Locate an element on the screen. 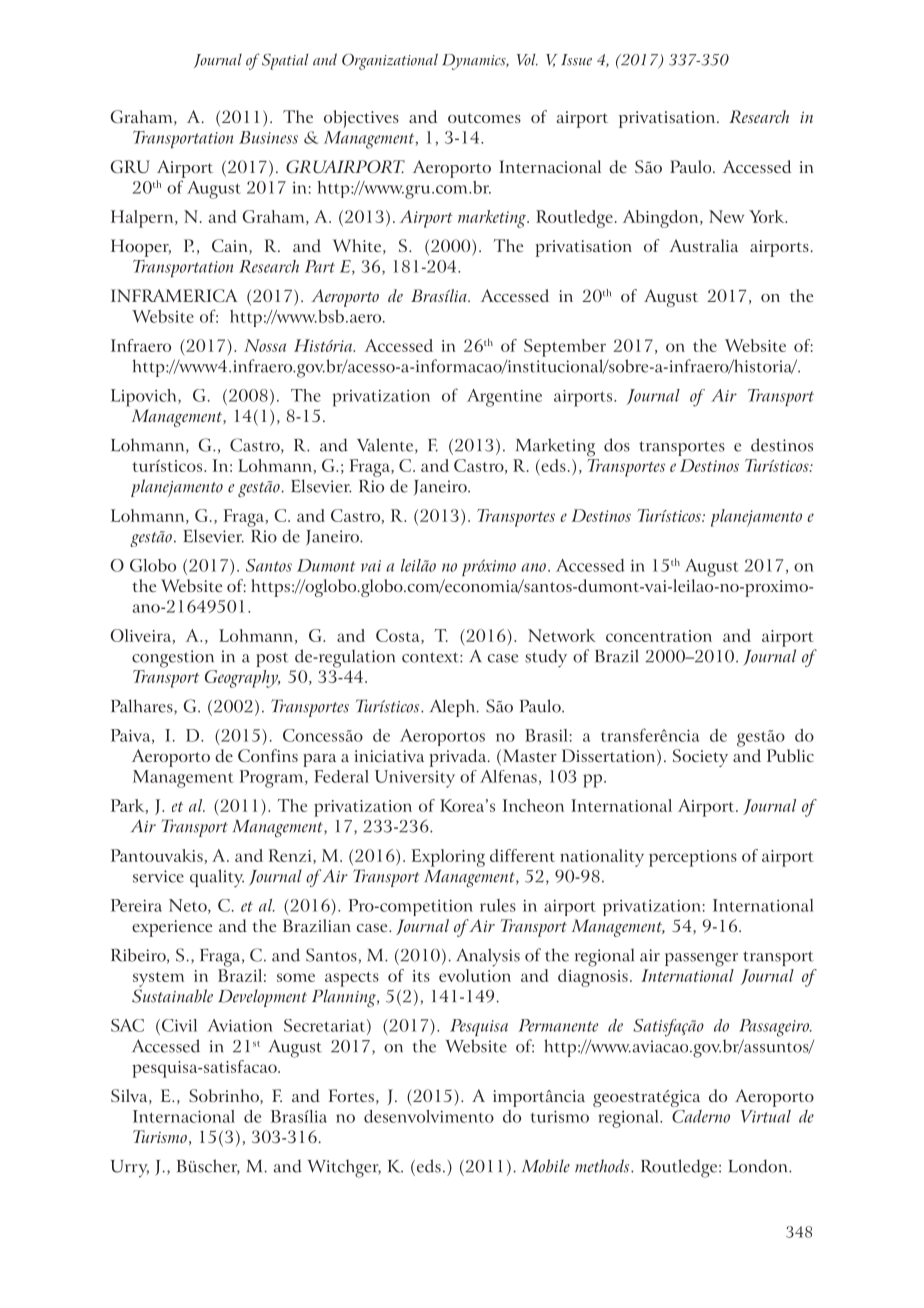 The image size is (924, 1308). Society is located at coordinates (700, 758).
